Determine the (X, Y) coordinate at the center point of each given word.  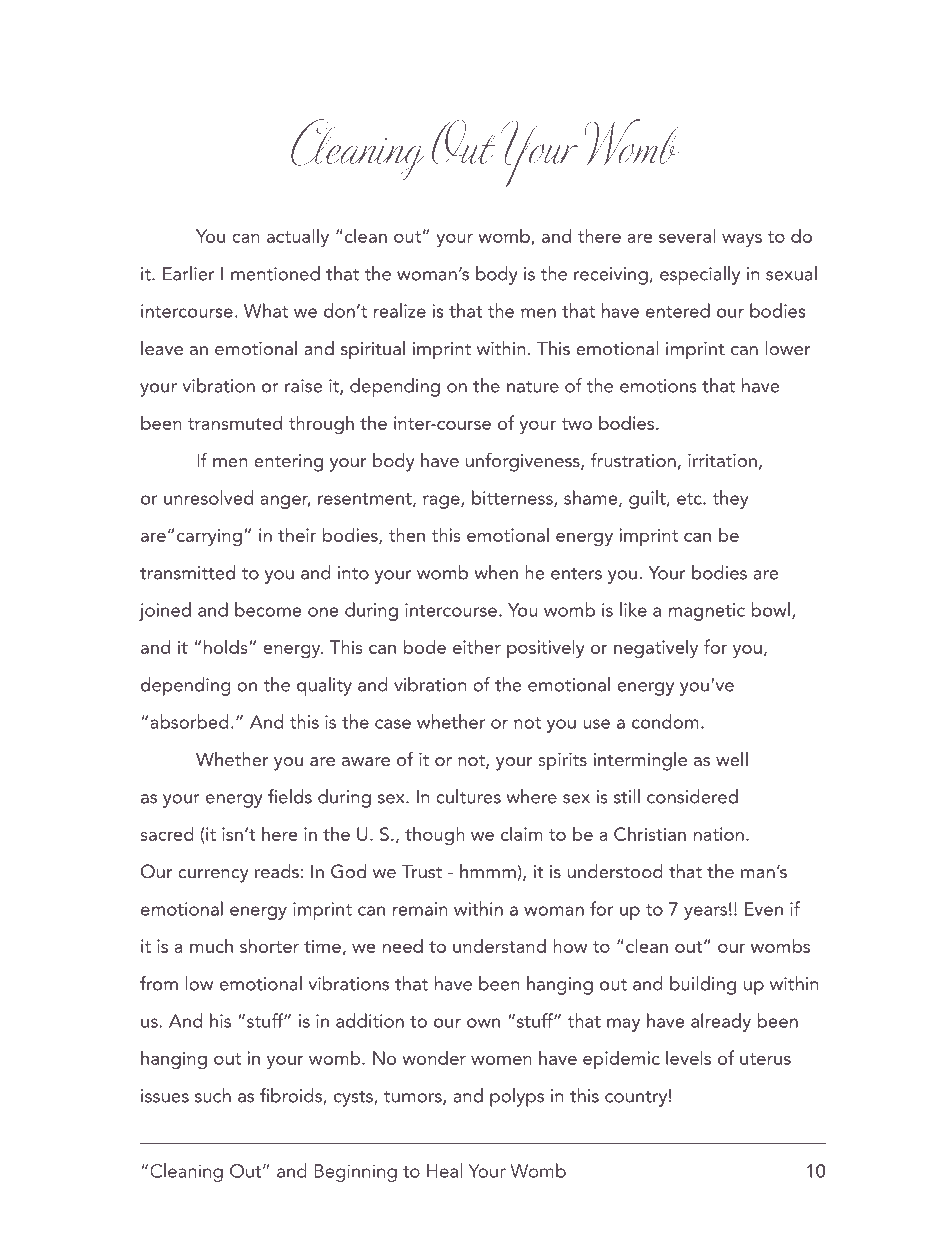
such (213, 1095)
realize (400, 310)
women (501, 1060)
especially (700, 275)
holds (227, 646)
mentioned (275, 273)
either (477, 646)
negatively (656, 648)
